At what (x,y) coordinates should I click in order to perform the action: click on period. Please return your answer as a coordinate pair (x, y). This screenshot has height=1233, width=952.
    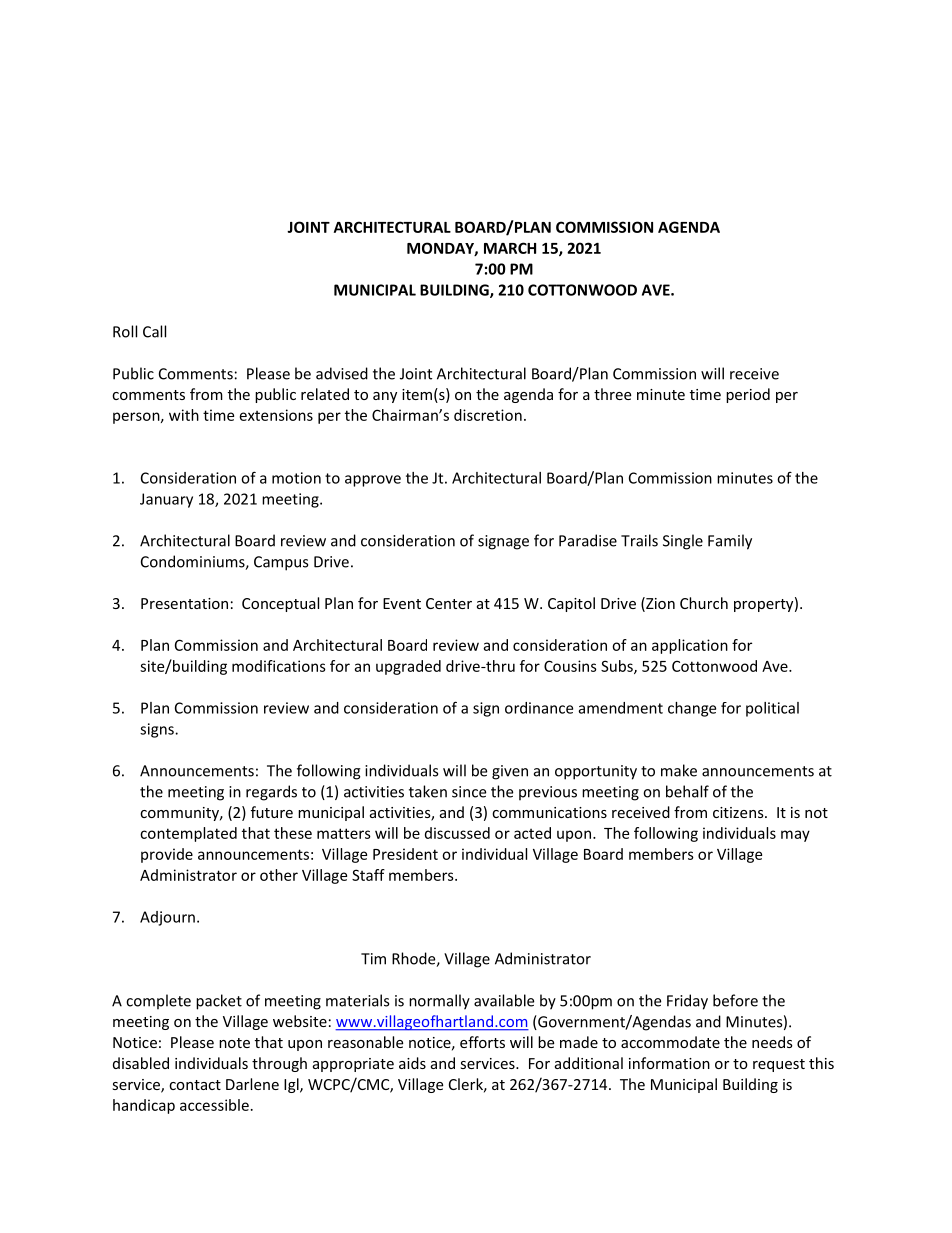
    Looking at the image, I should click on (748, 395).
